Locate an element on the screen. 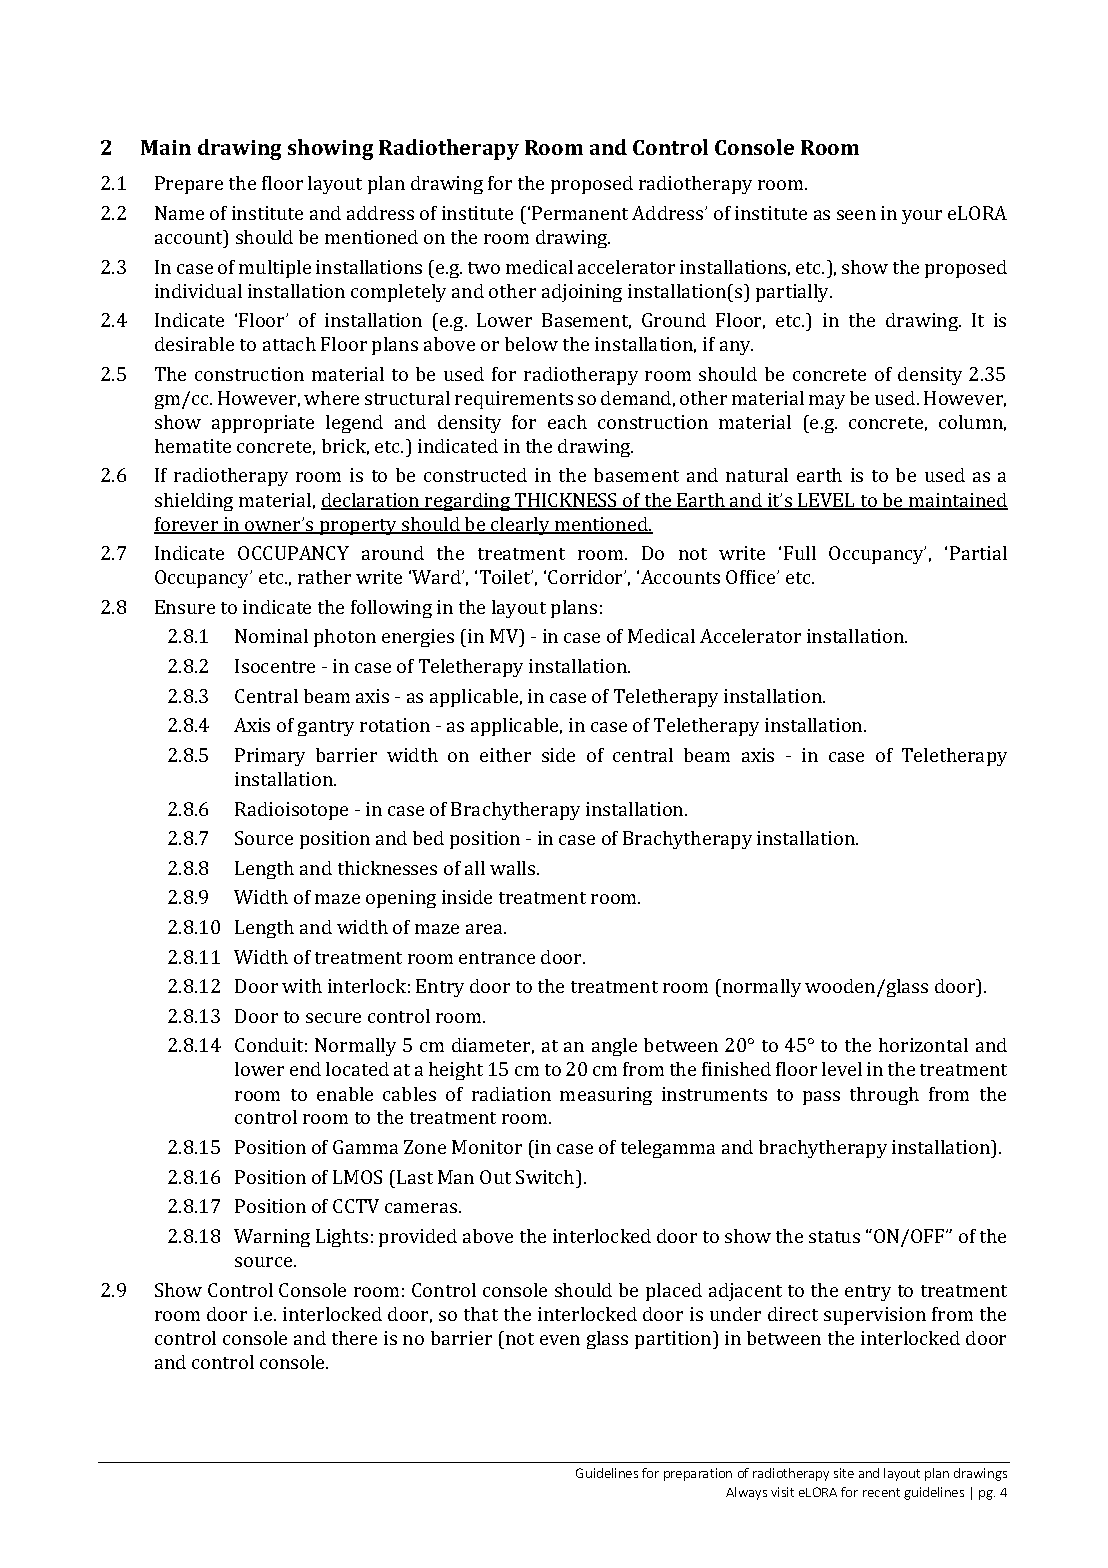 Image resolution: width=1108 pixels, height=1568 pixels. pass is located at coordinates (821, 1098).
